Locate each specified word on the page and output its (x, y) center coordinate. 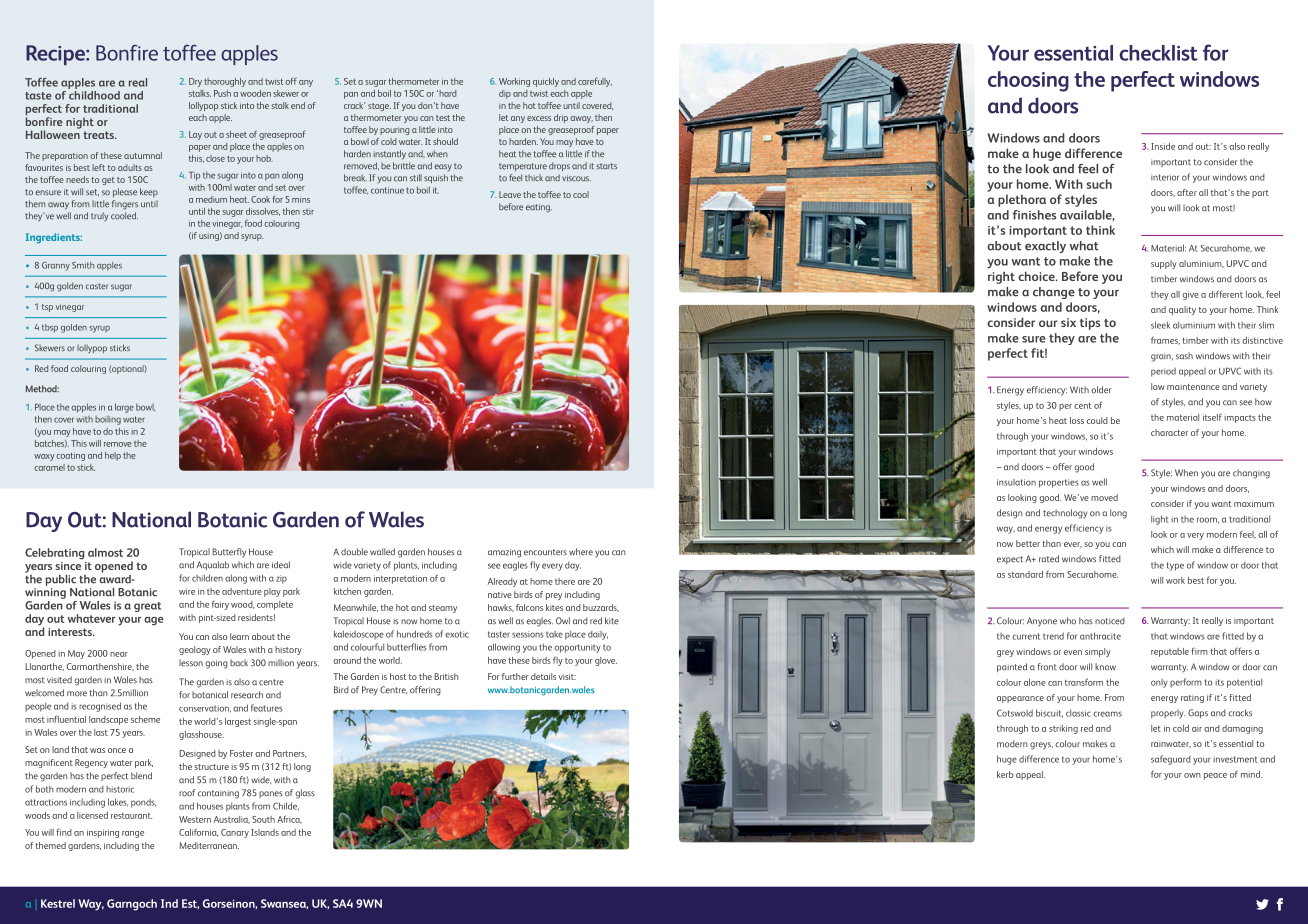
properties (1059, 483)
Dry (195, 82)
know (1105, 666)
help (113, 456)
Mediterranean (209, 845)
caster (97, 286)
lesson (191, 663)
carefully (595, 82)
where (581, 552)
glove (606, 661)
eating (539, 208)
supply (1164, 264)
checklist (1158, 53)
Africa (289, 819)
